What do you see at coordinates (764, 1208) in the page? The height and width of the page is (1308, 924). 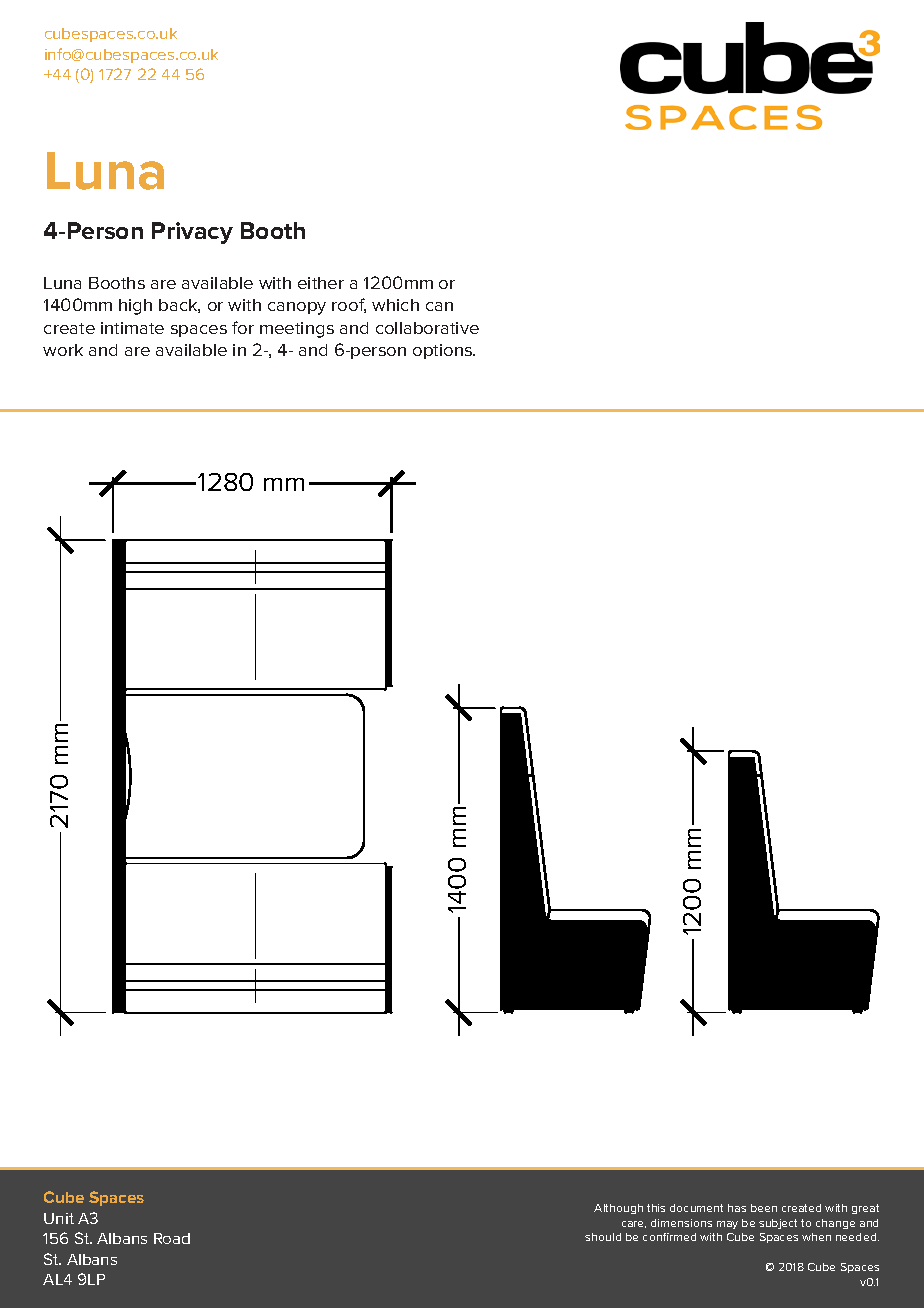 I see `been` at bounding box center [764, 1208].
